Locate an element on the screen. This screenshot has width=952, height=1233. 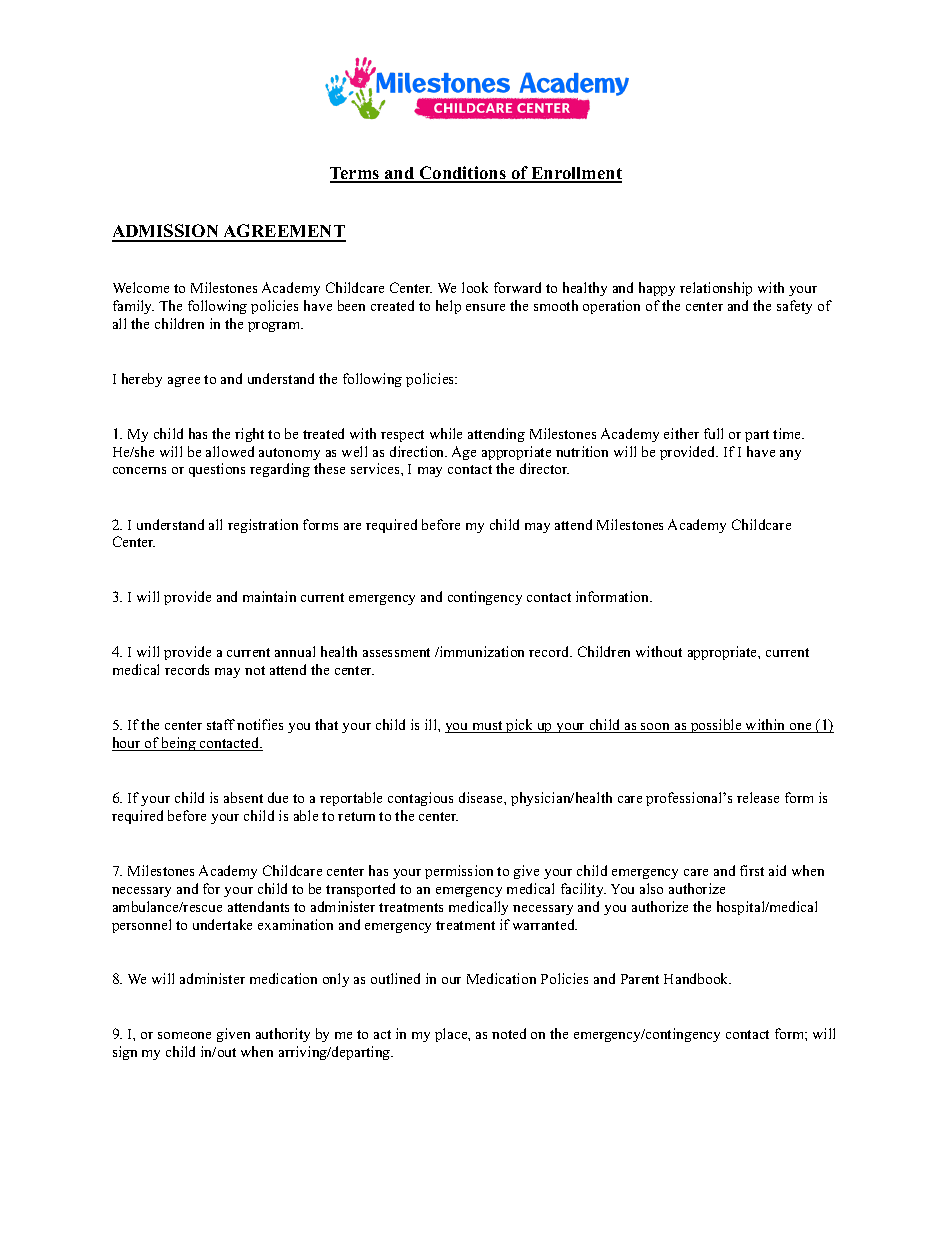
ADMISSION is located at coordinates (167, 232).
